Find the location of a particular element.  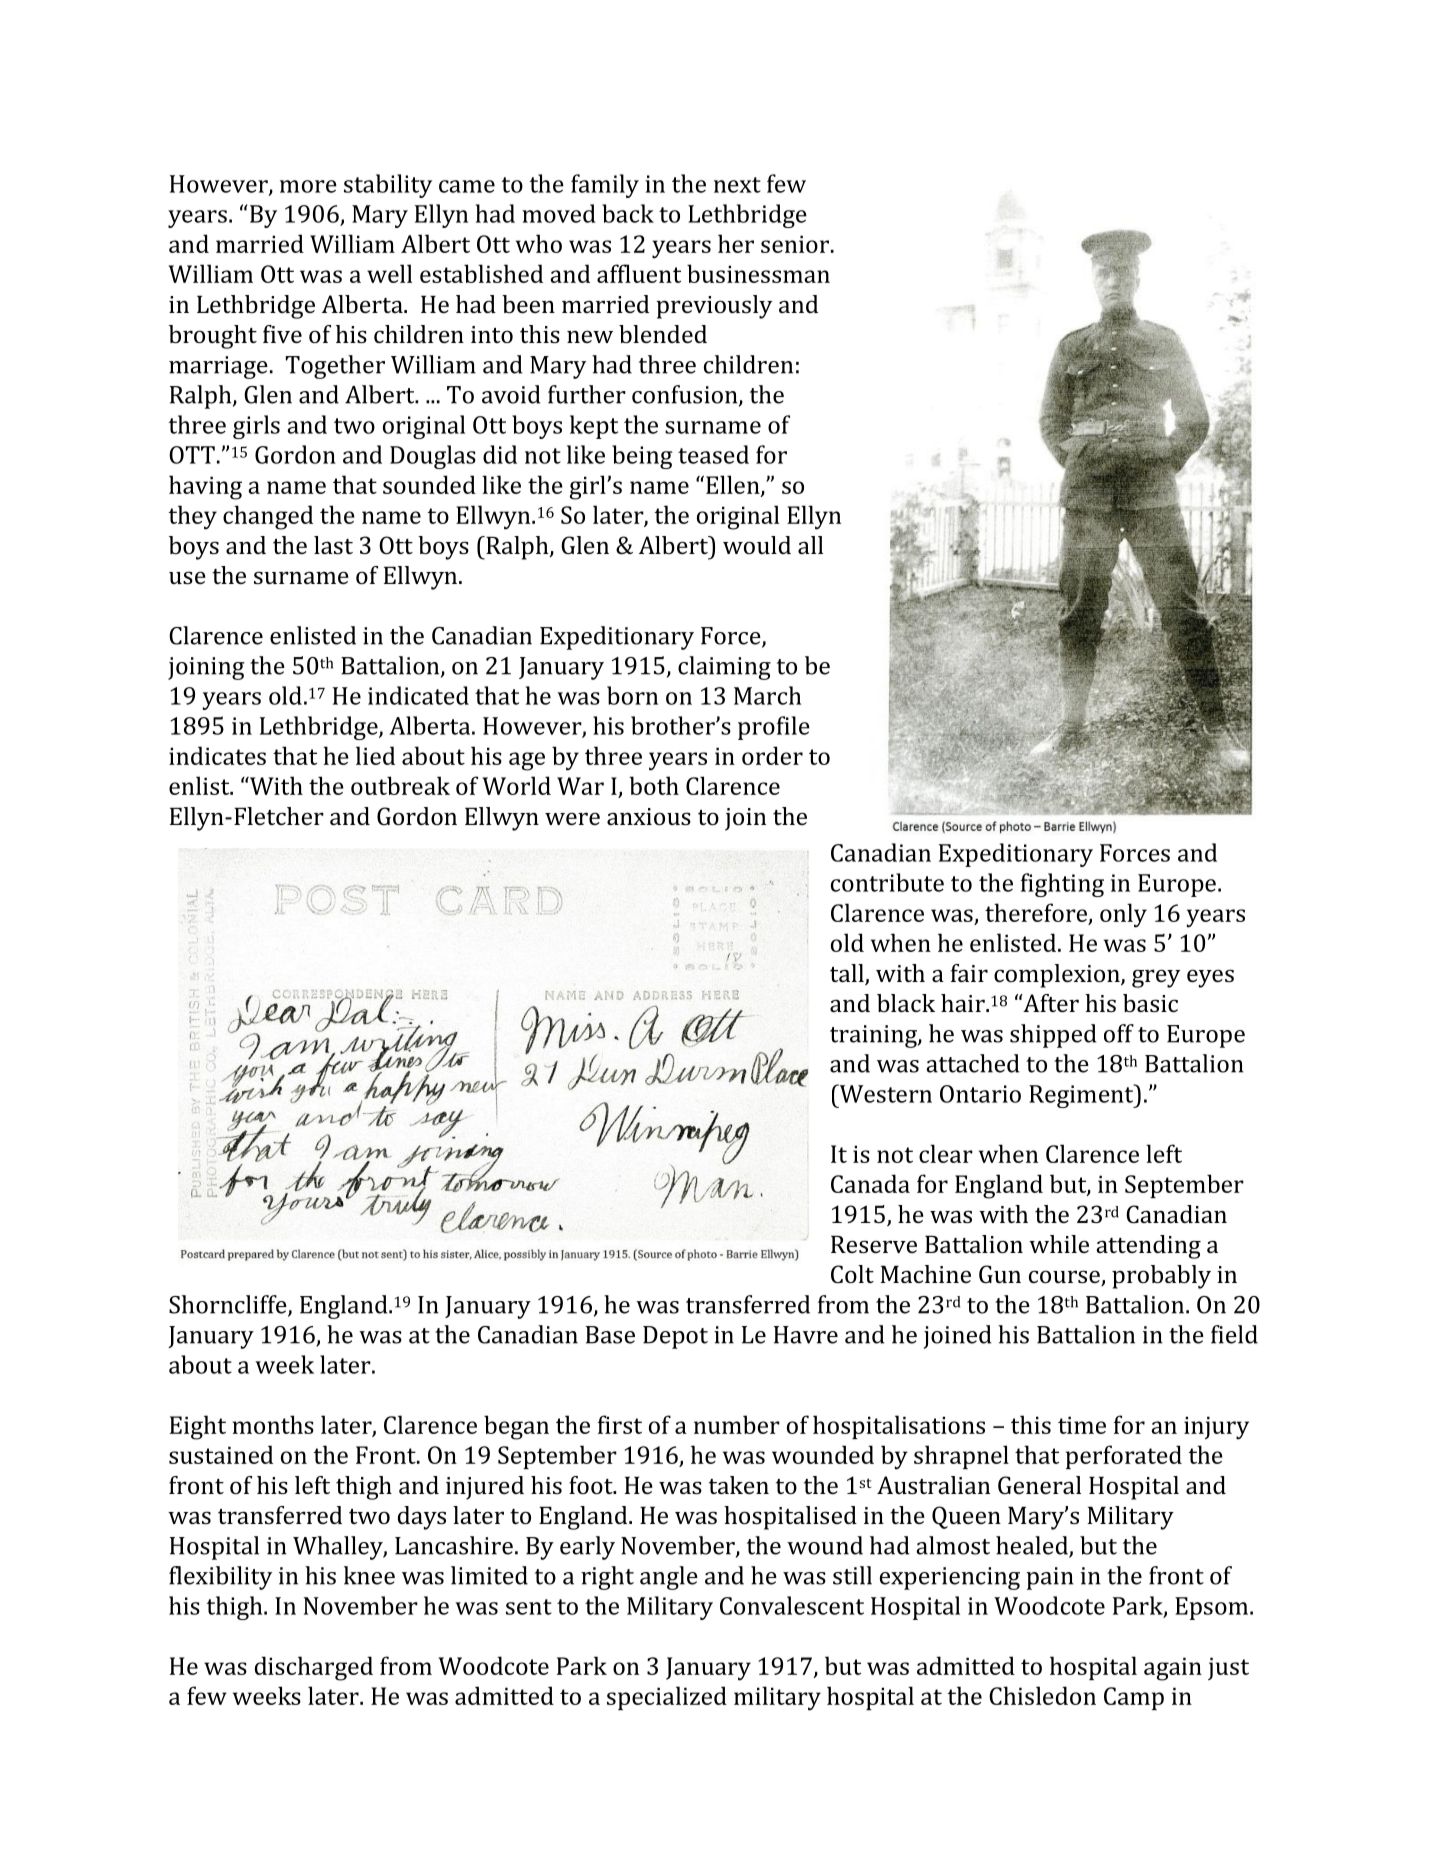

only is located at coordinates (1123, 915).
